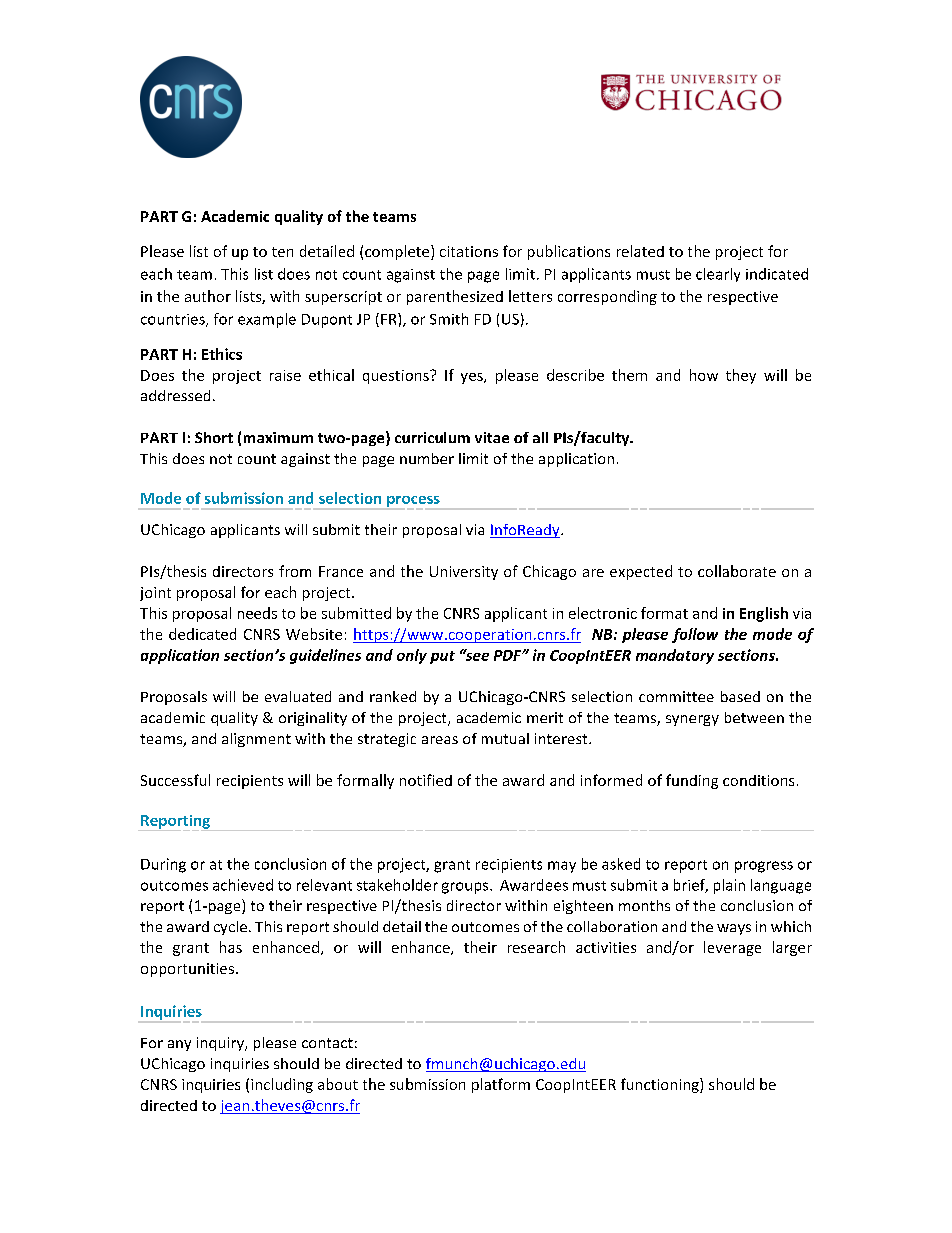 Image resolution: width=952 pixels, height=1233 pixels. I want to click on clearly, so click(718, 275).
